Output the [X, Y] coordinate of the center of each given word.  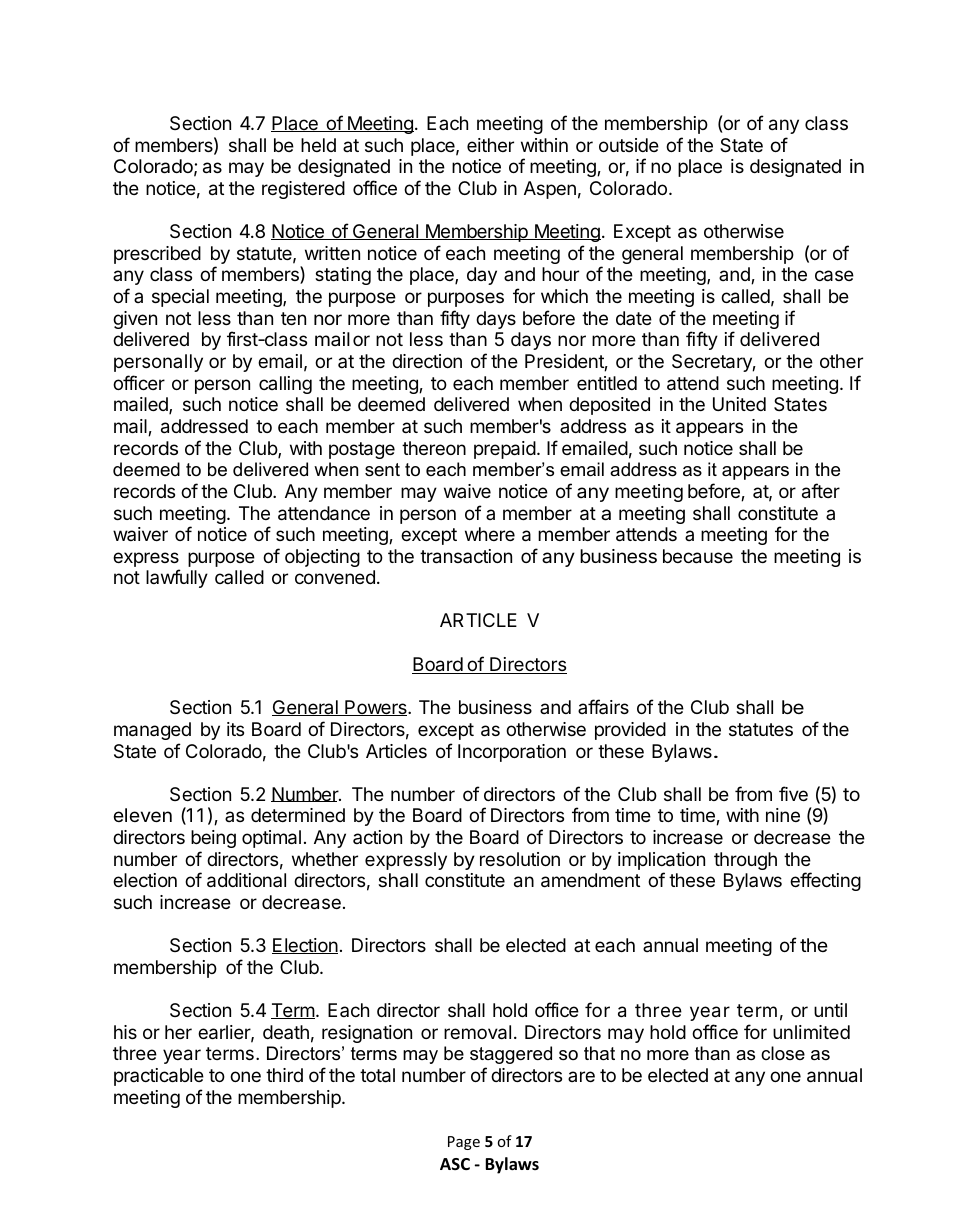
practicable [159, 1077]
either [490, 145]
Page [464, 1143]
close [783, 1053]
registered [303, 190]
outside [629, 145]
